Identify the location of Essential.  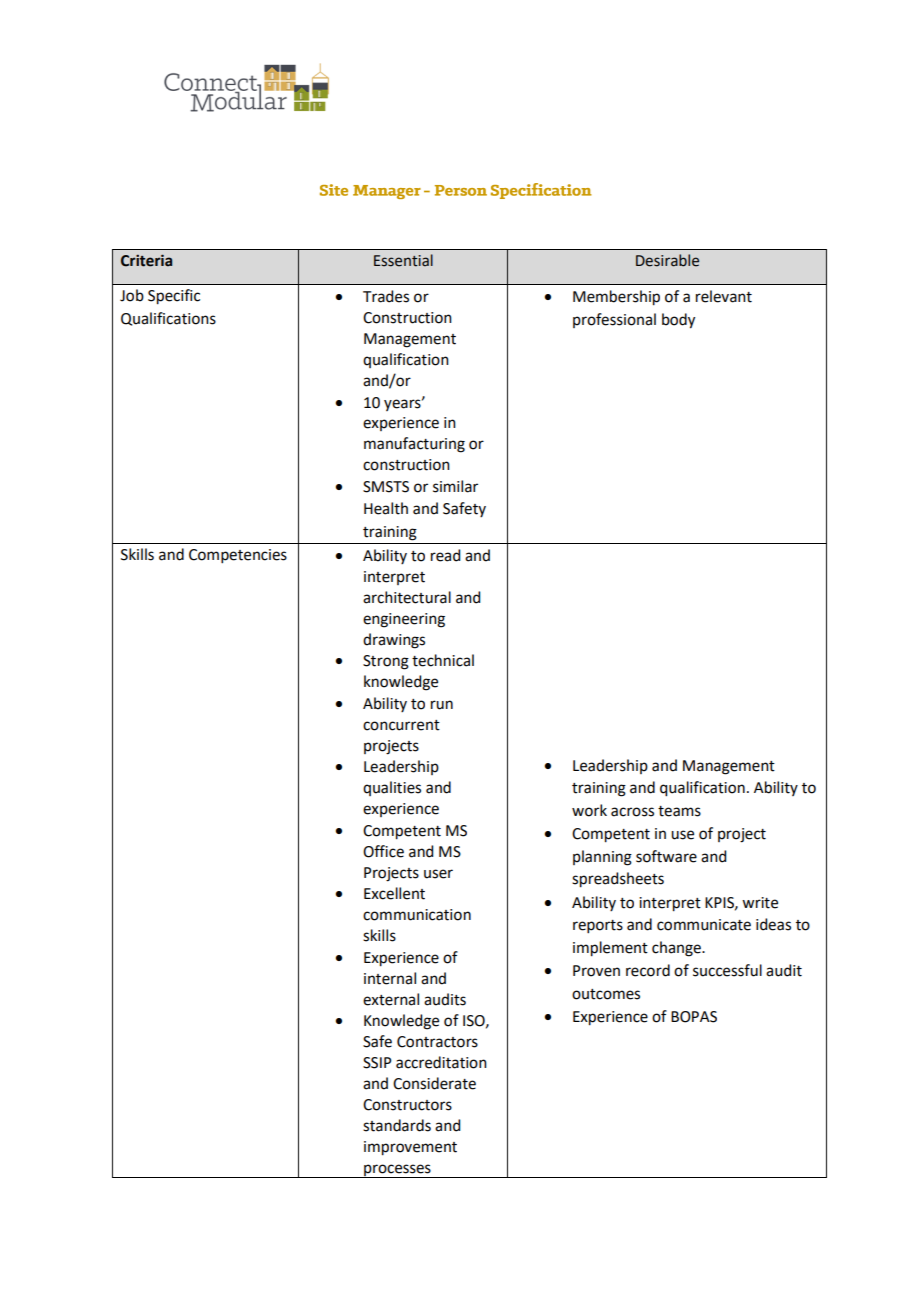
(403, 260).
